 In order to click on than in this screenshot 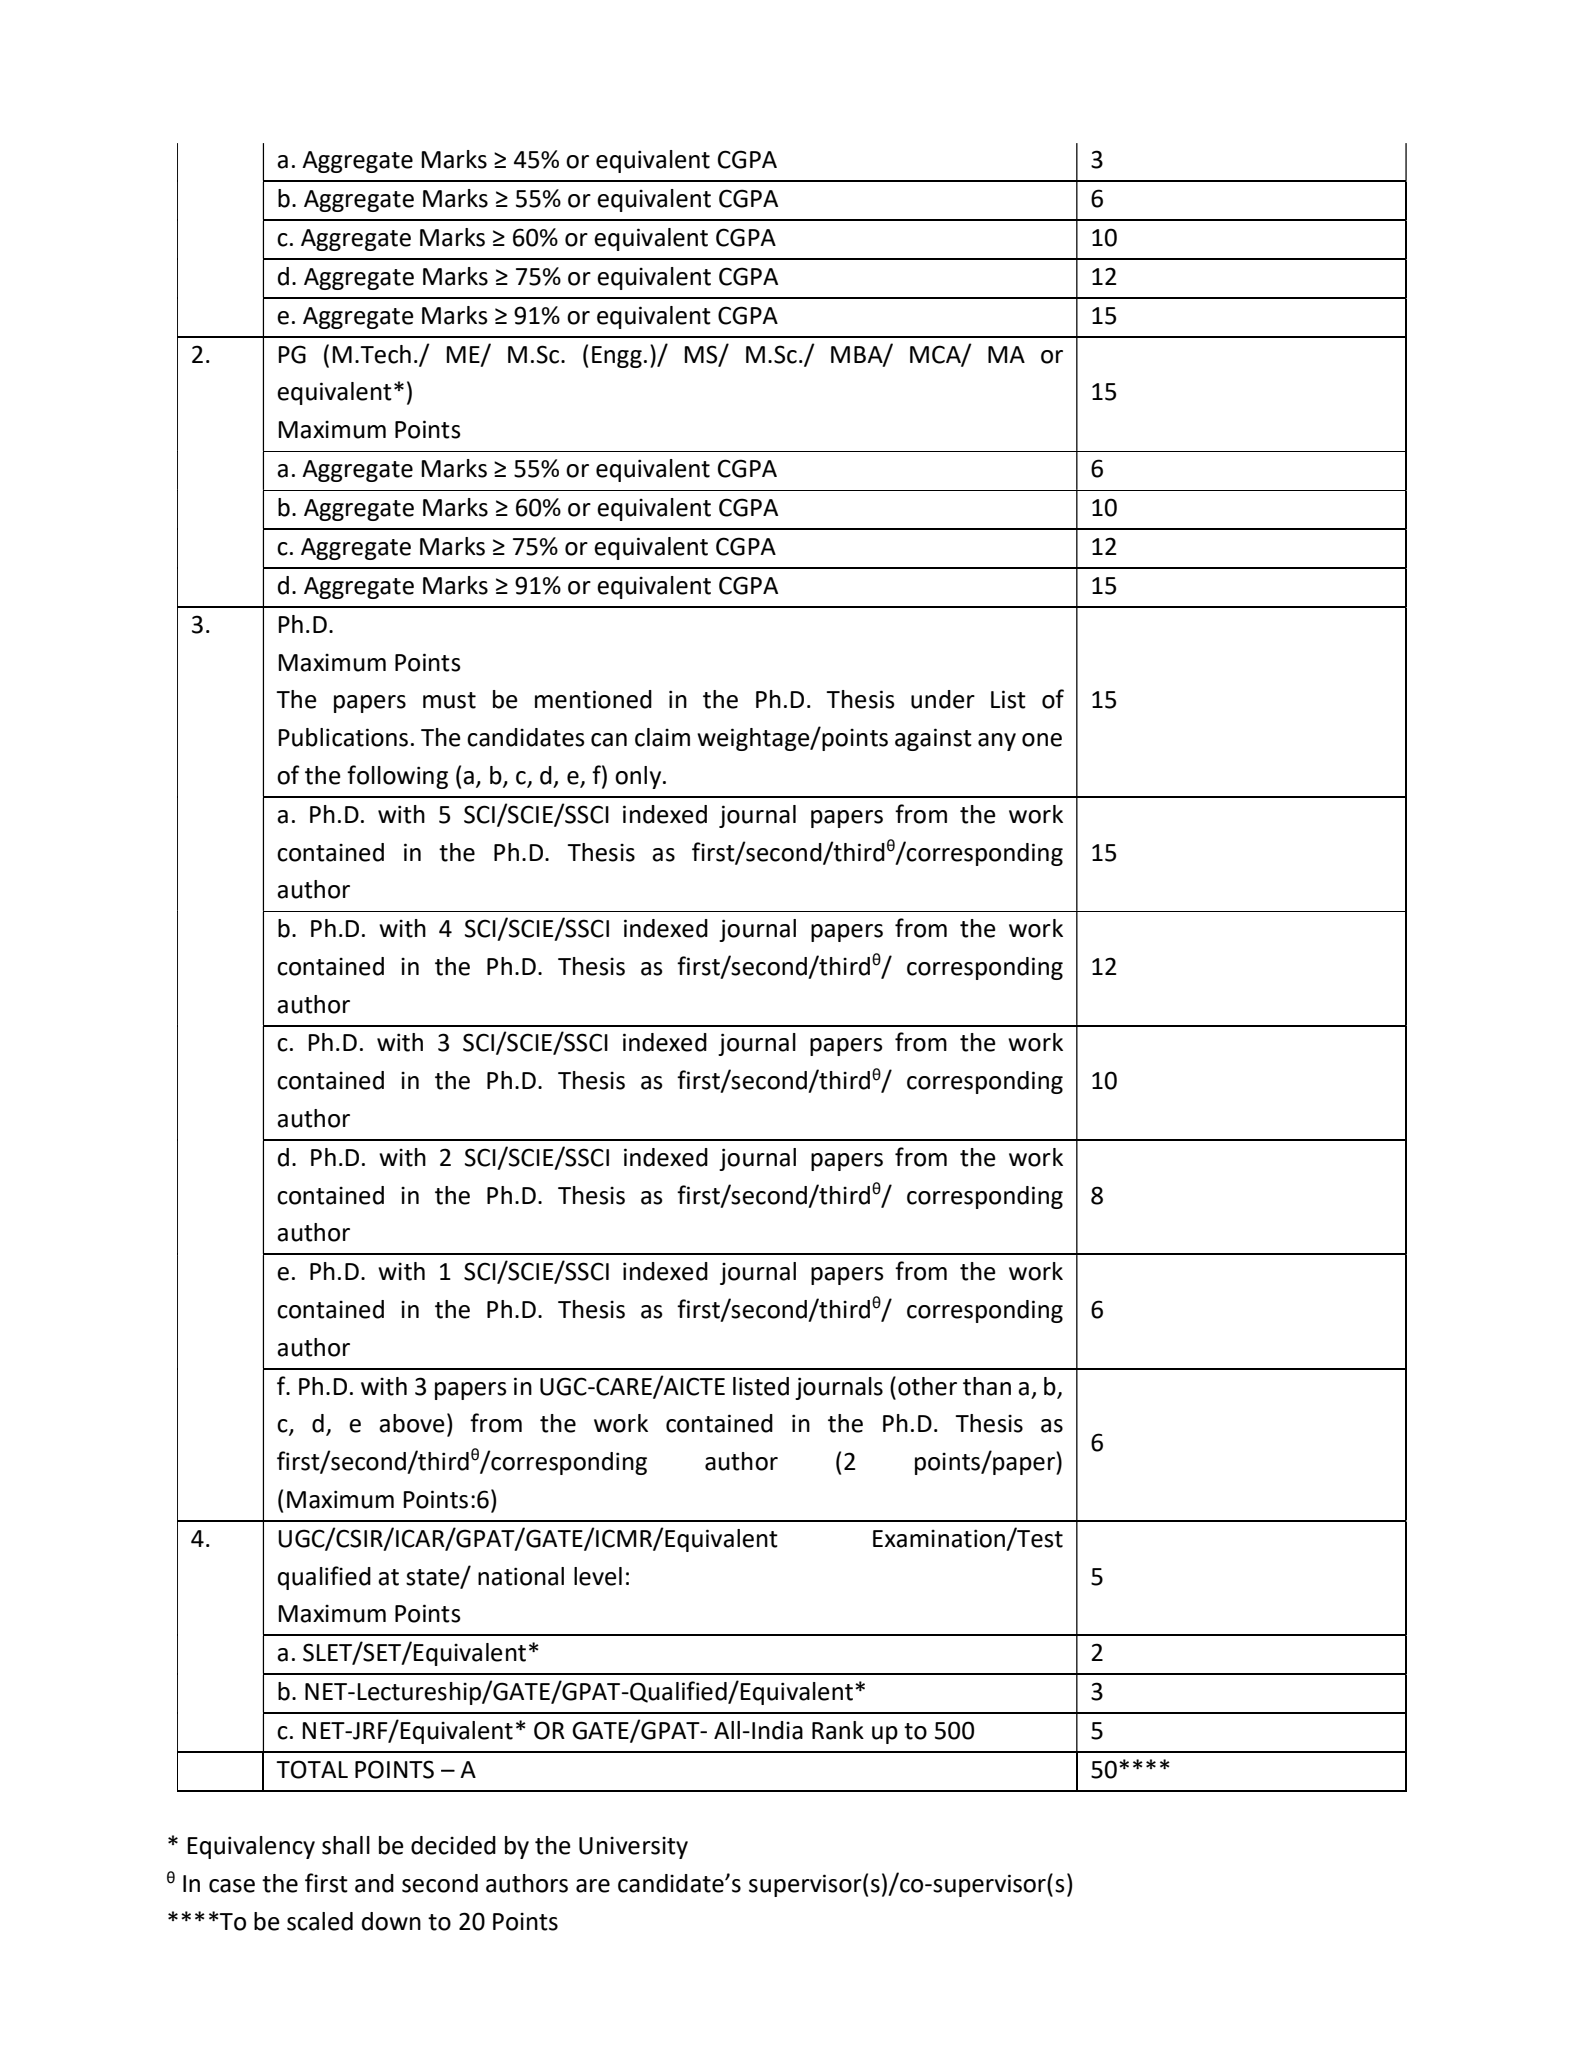, I will do `click(987, 1386)`.
